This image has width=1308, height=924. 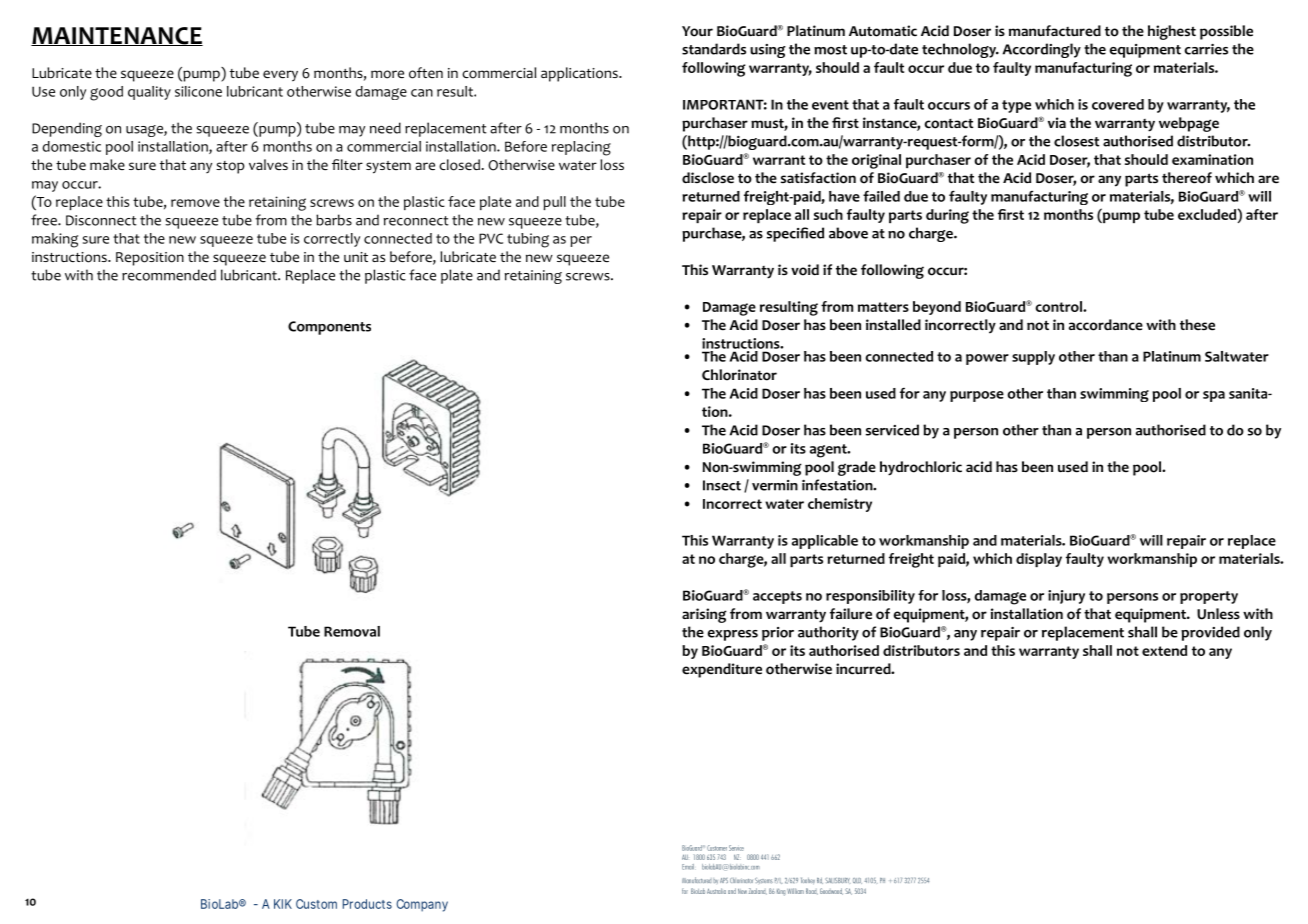 I want to click on standards, so click(x=714, y=49).
